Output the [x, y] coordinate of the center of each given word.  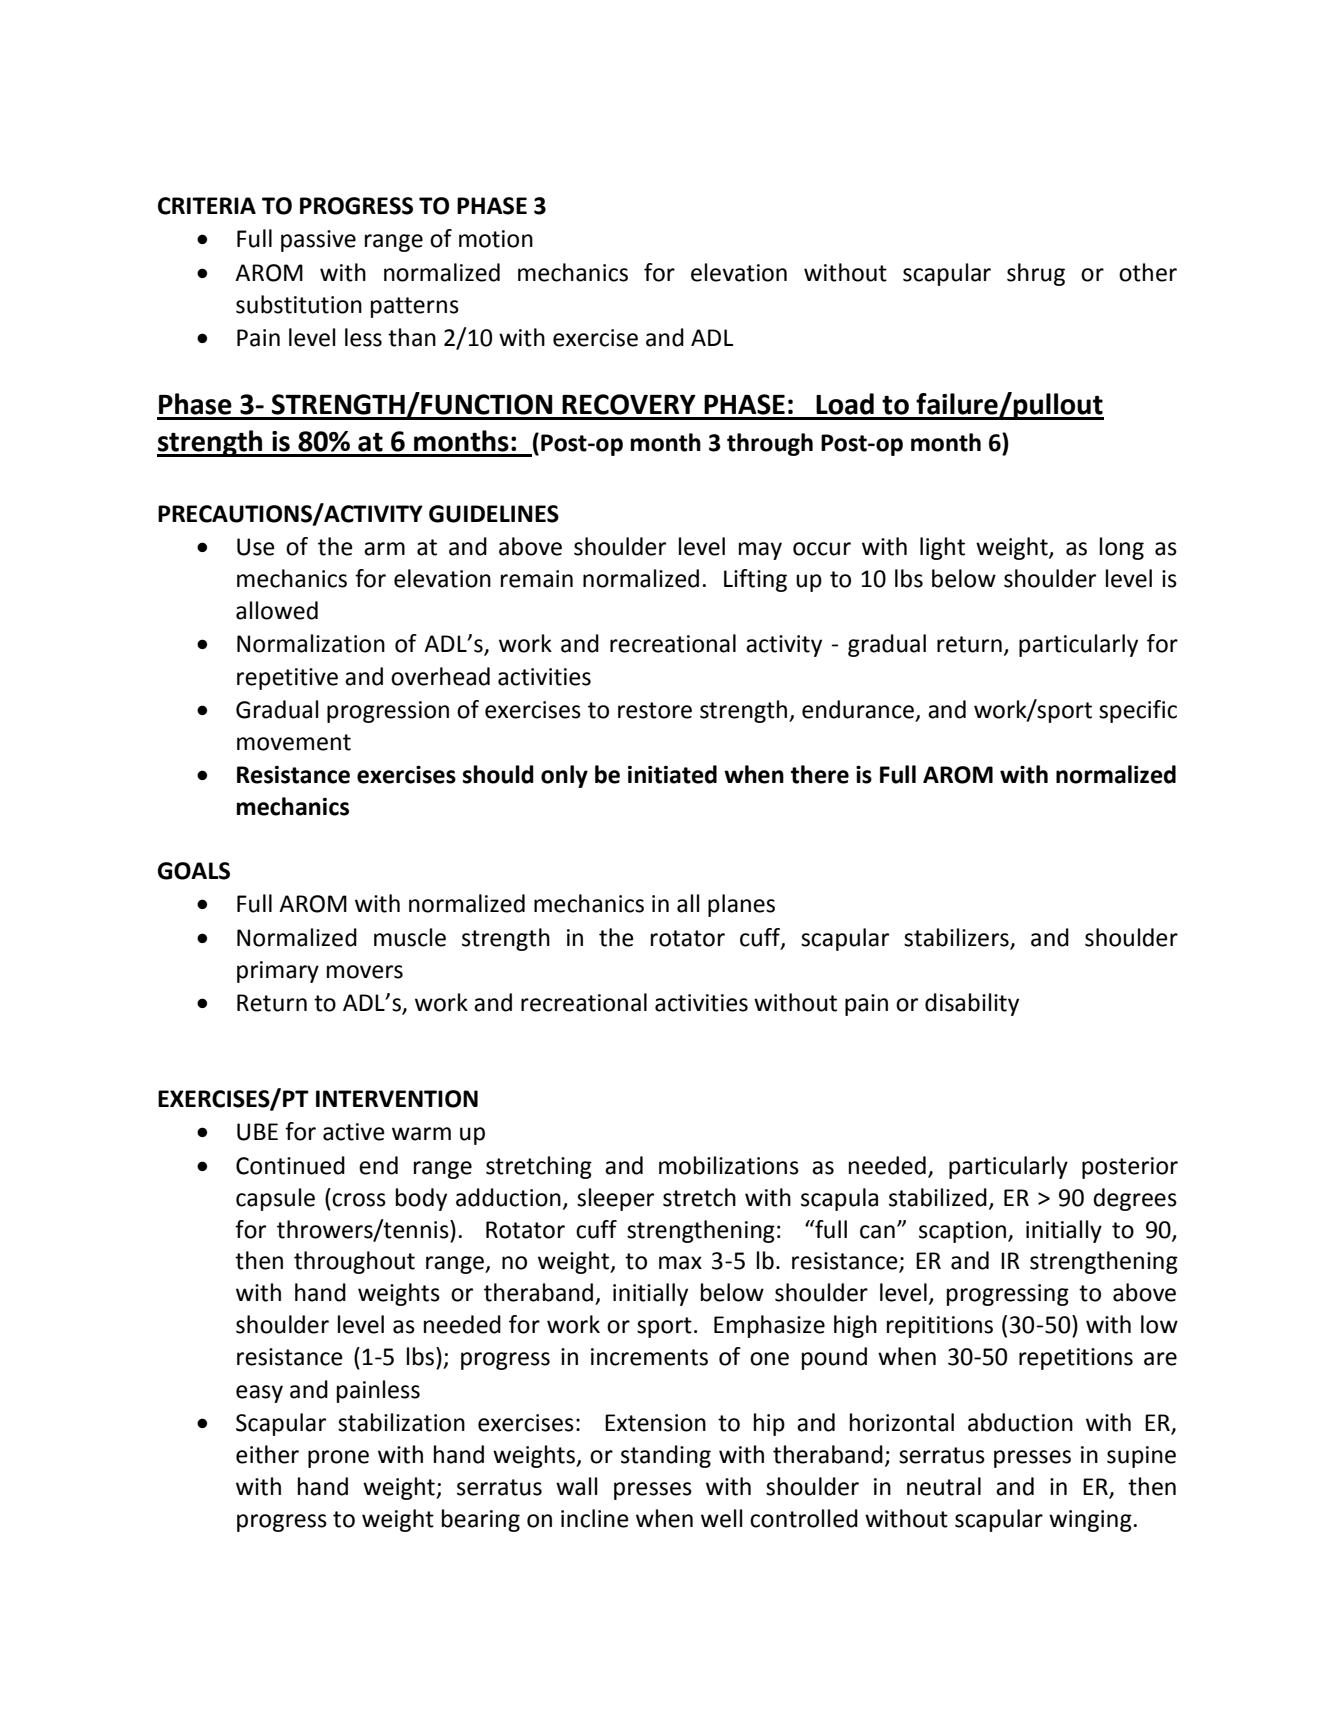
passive [318, 241]
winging [1090, 1521]
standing [666, 1456]
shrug [1036, 274]
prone [338, 1459]
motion [496, 239]
